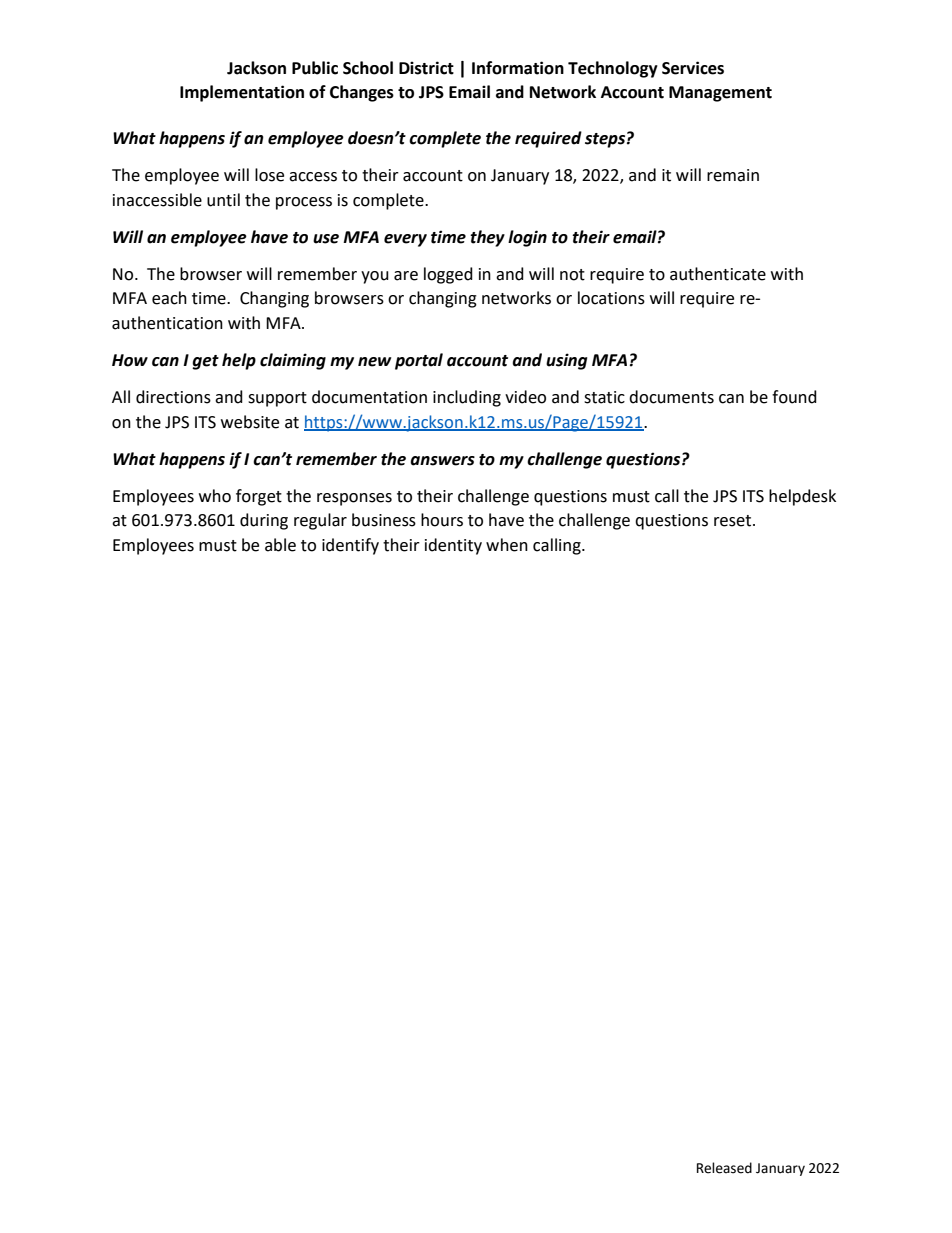 The width and height of the screenshot is (952, 1233). What do you see at coordinates (453, 546) in the screenshot?
I see `identity` at bounding box center [453, 546].
